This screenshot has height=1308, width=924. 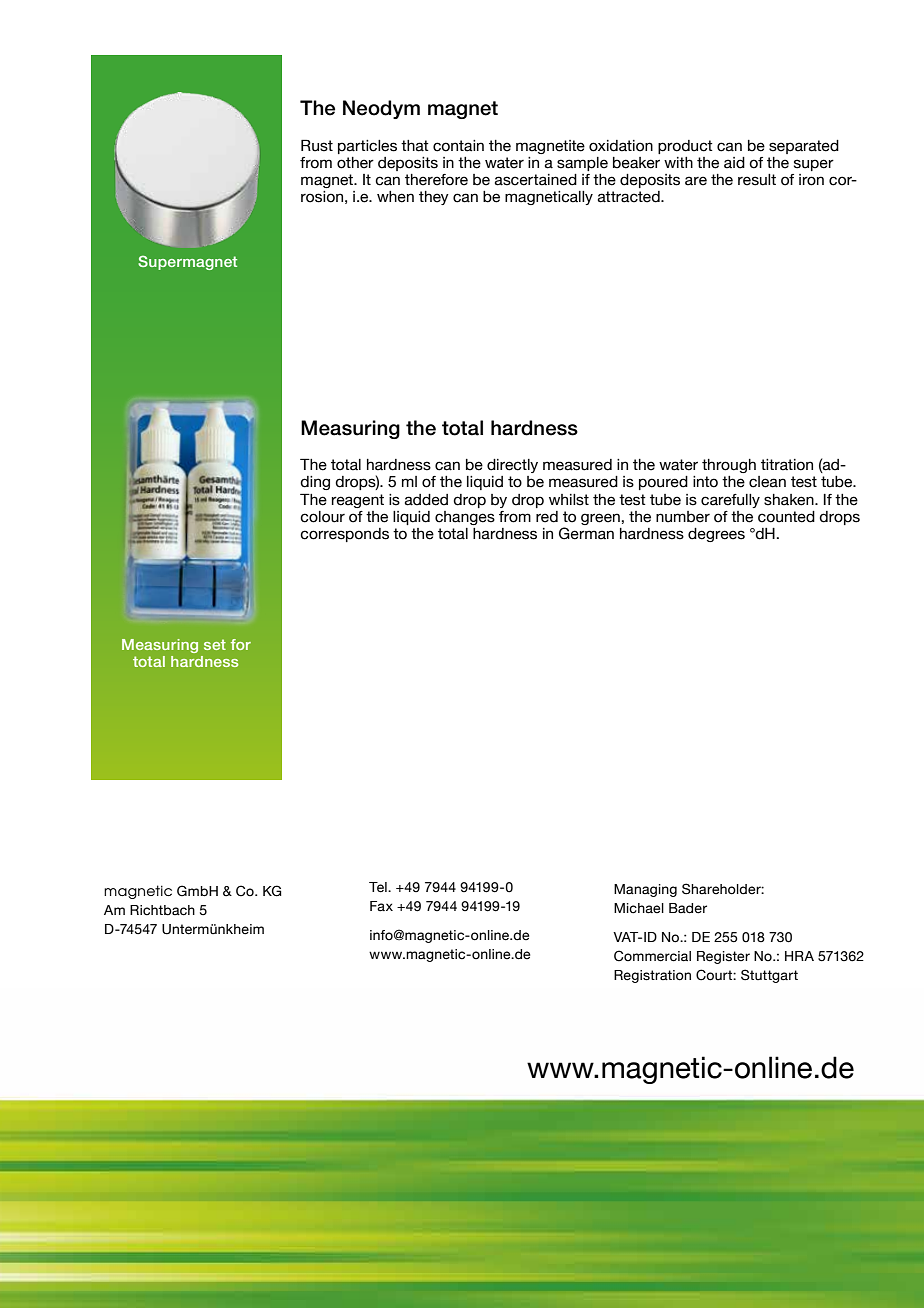 I want to click on Rust, so click(x=317, y=145).
